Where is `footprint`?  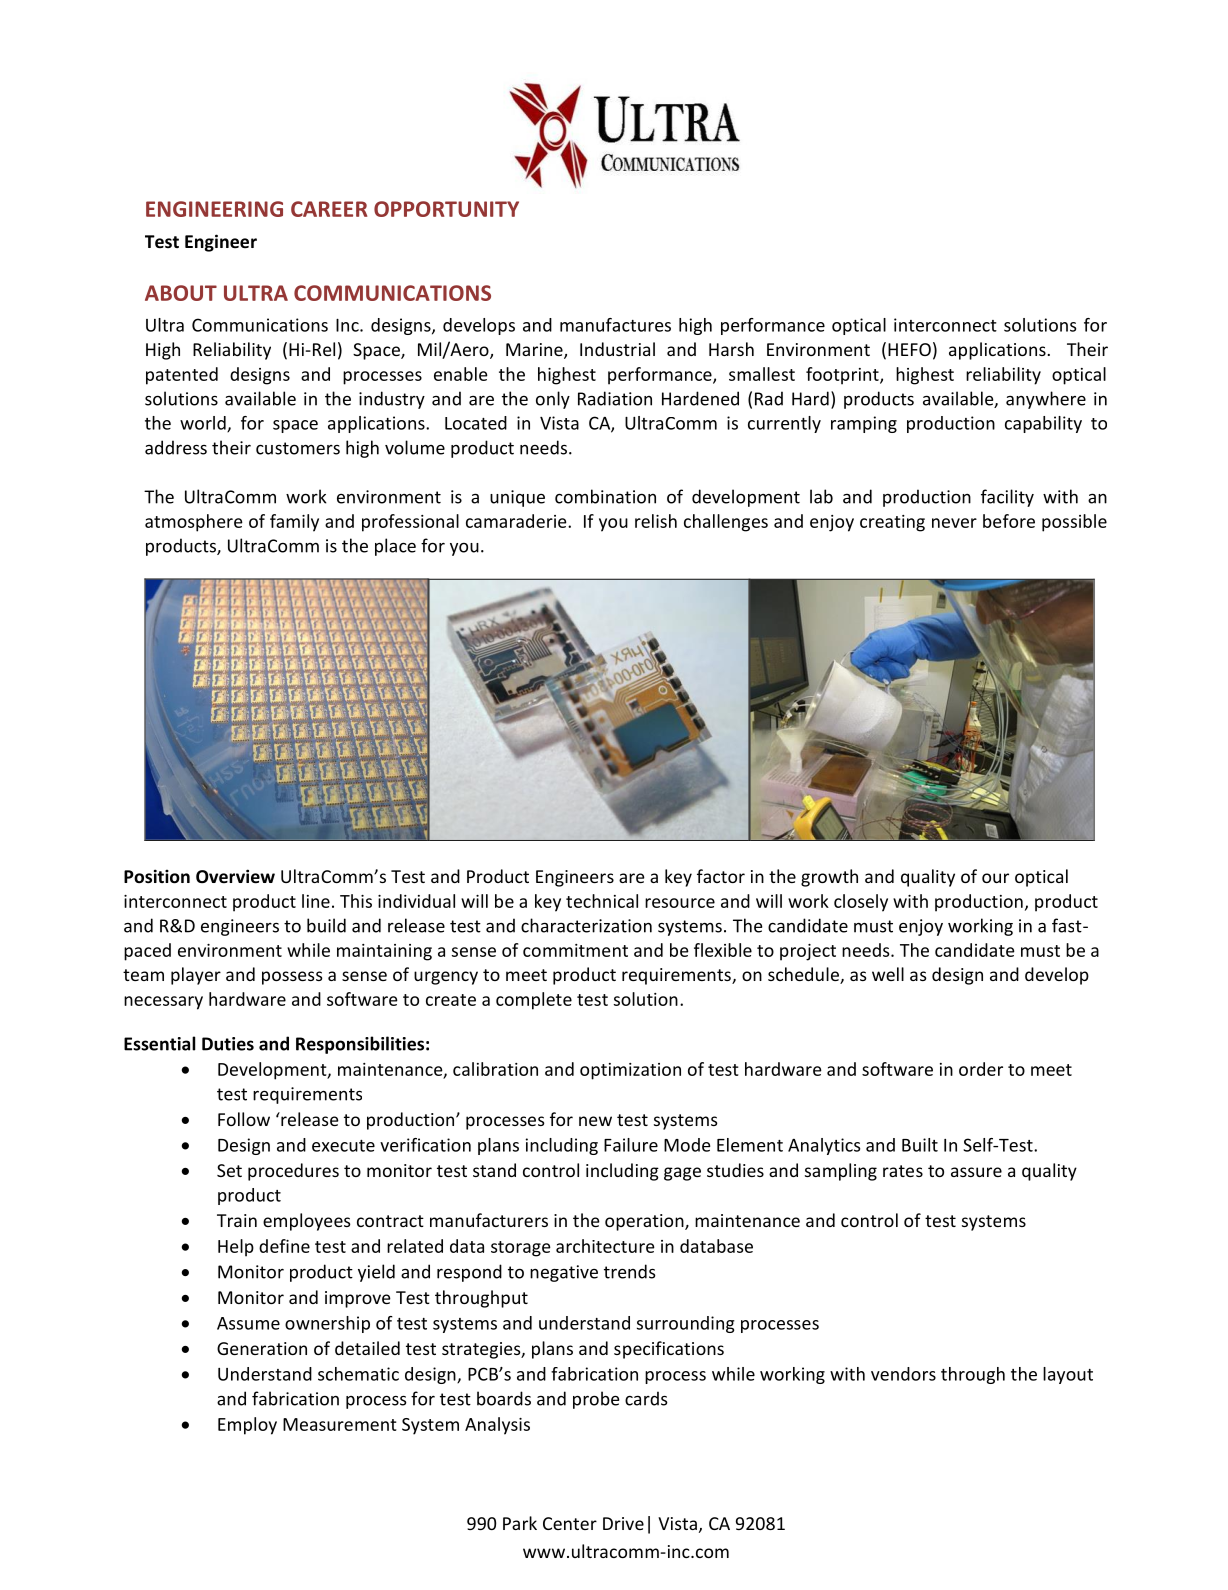 footprint is located at coordinates (843, 376).
